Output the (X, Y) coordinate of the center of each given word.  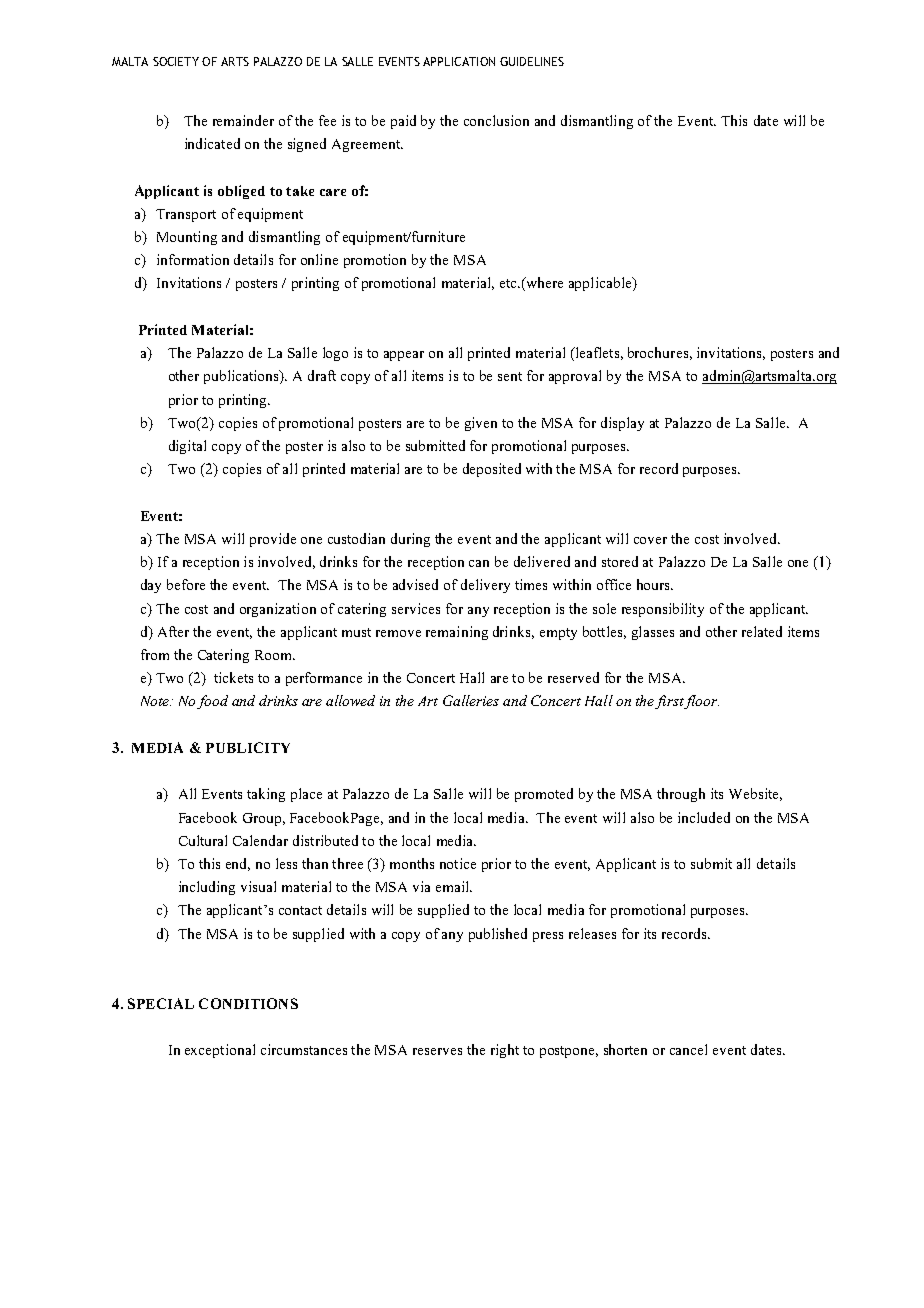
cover (650, 540)
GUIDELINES (532, 61)
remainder (243, 120)
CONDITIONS (248, 1003)
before (186, 584)
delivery (485, 586)
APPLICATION (459, 61)
